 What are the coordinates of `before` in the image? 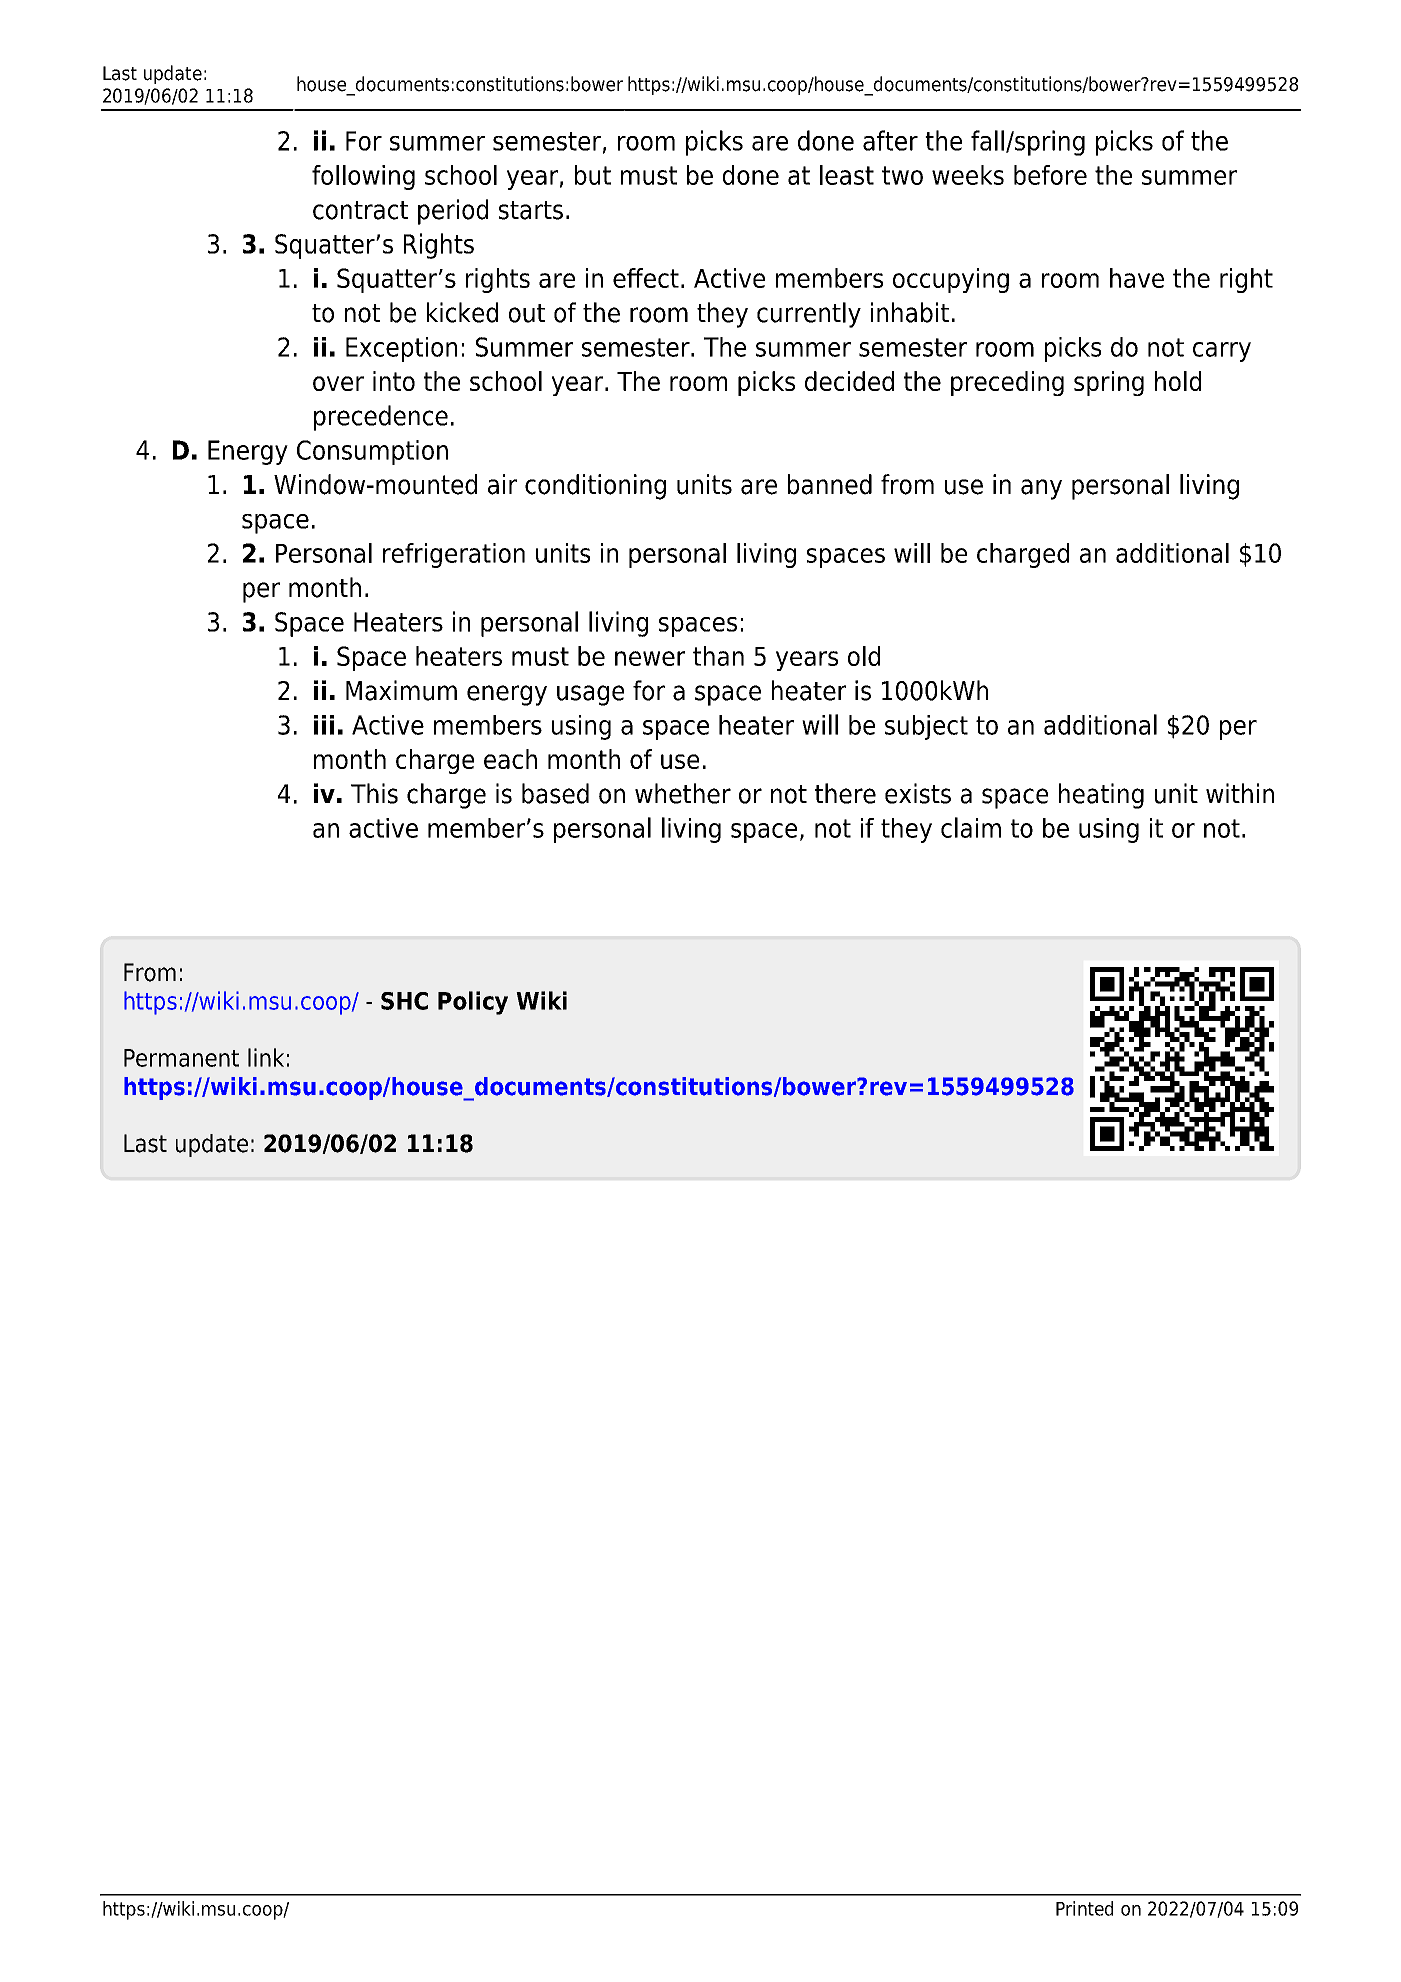 It's located at (1050, 175).
